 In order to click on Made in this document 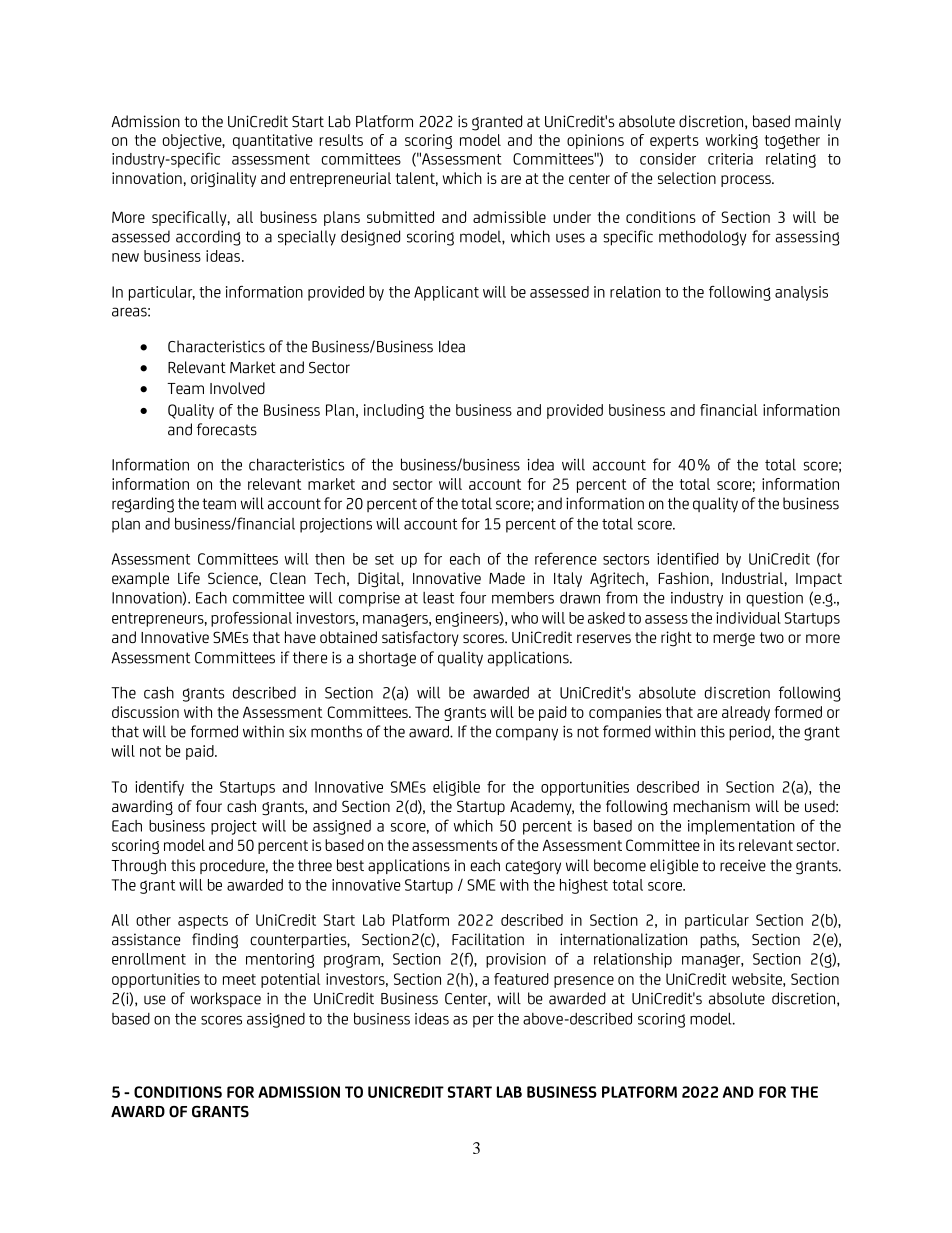, I will do `click(507, 578)`.
